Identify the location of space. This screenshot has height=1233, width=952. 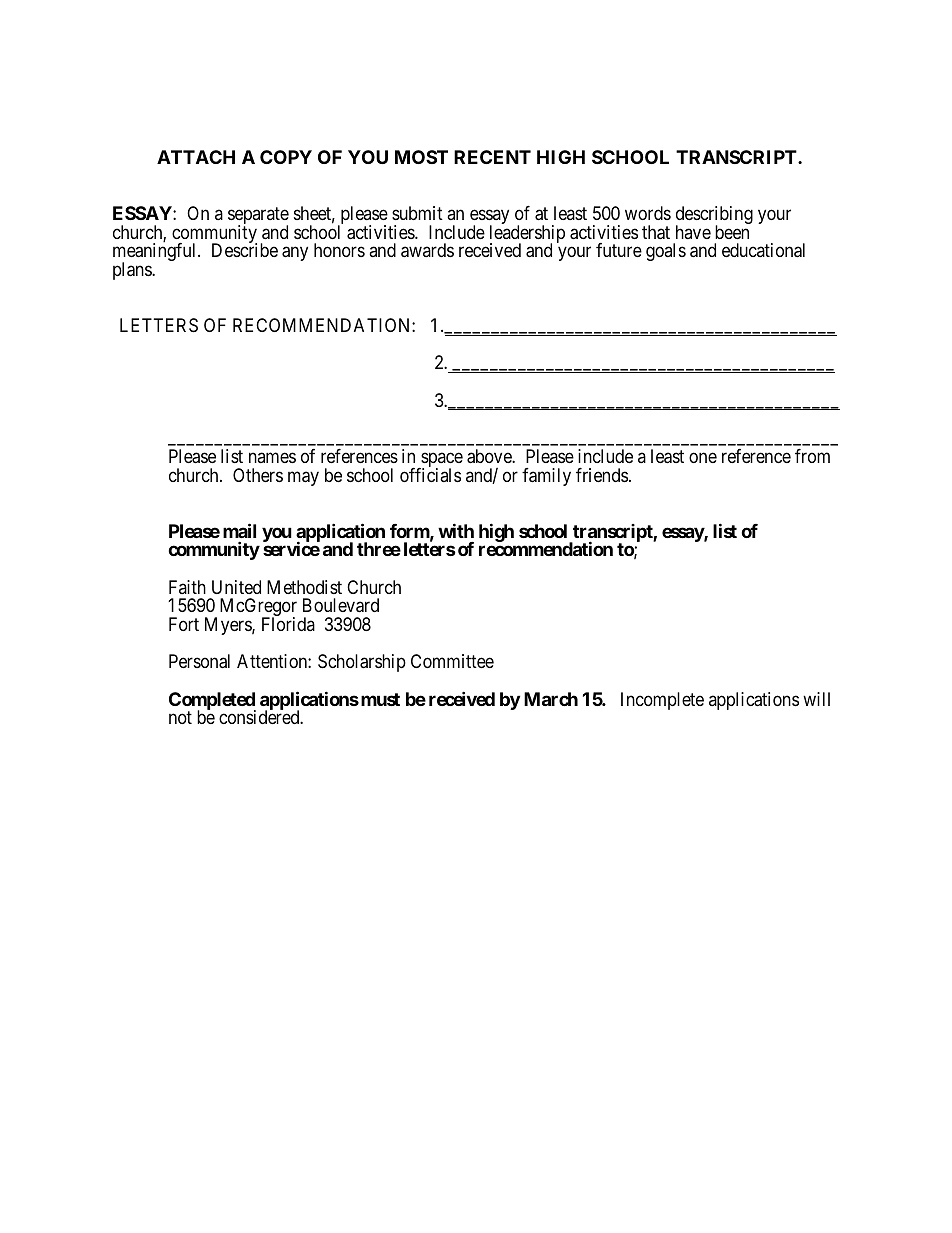
(441, 461).
